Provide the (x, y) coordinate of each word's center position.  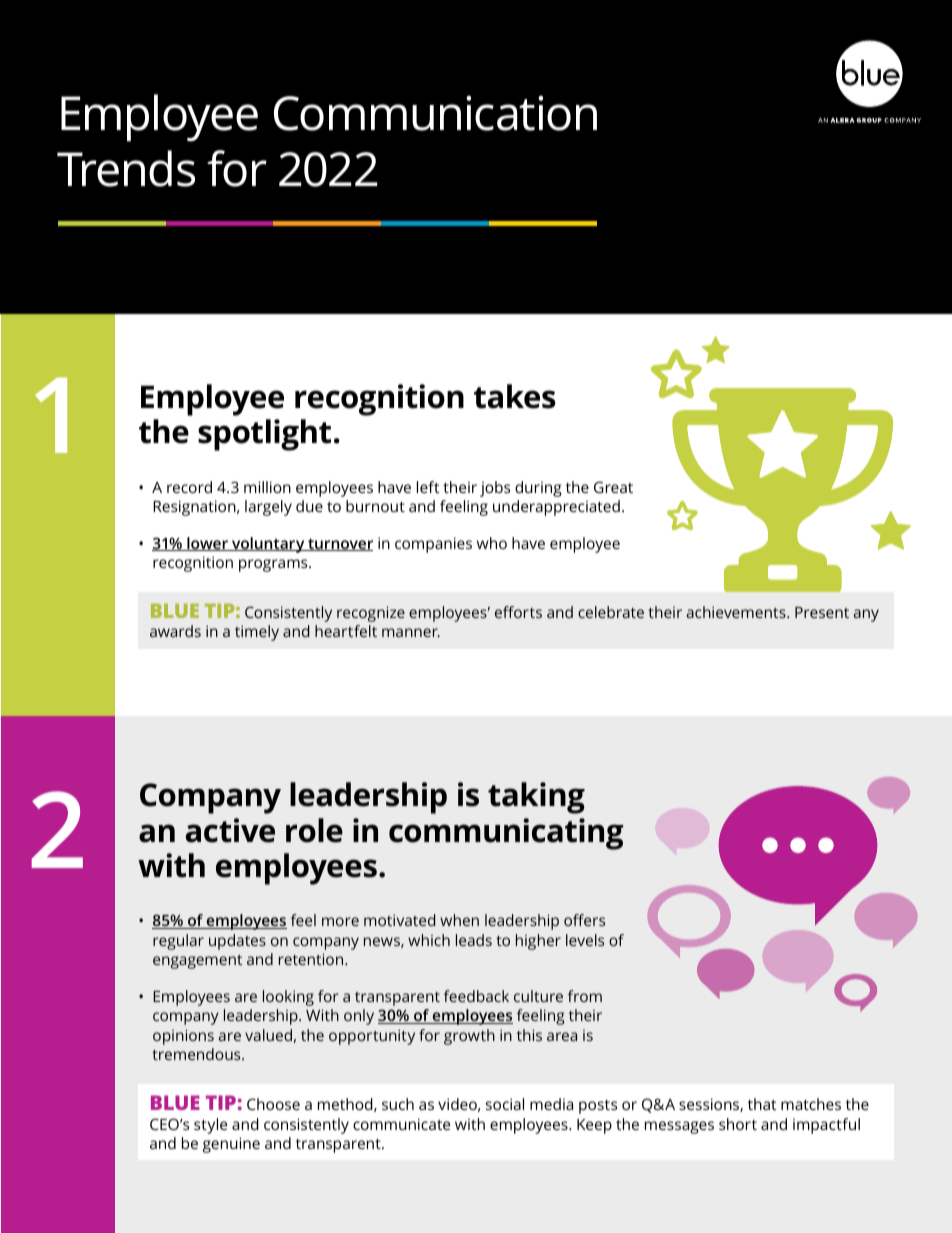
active (230, 830)
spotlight (264, 435)
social (505, 1104)
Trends (126, 168)
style (210, 1126)
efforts (518, 612)
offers (584, 920)
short (738, 1124)
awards (175, 631)
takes (515, 396)
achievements (737, 612)
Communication (435, 113)
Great (613, 487)
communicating (506, 834)
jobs (495, 489)
